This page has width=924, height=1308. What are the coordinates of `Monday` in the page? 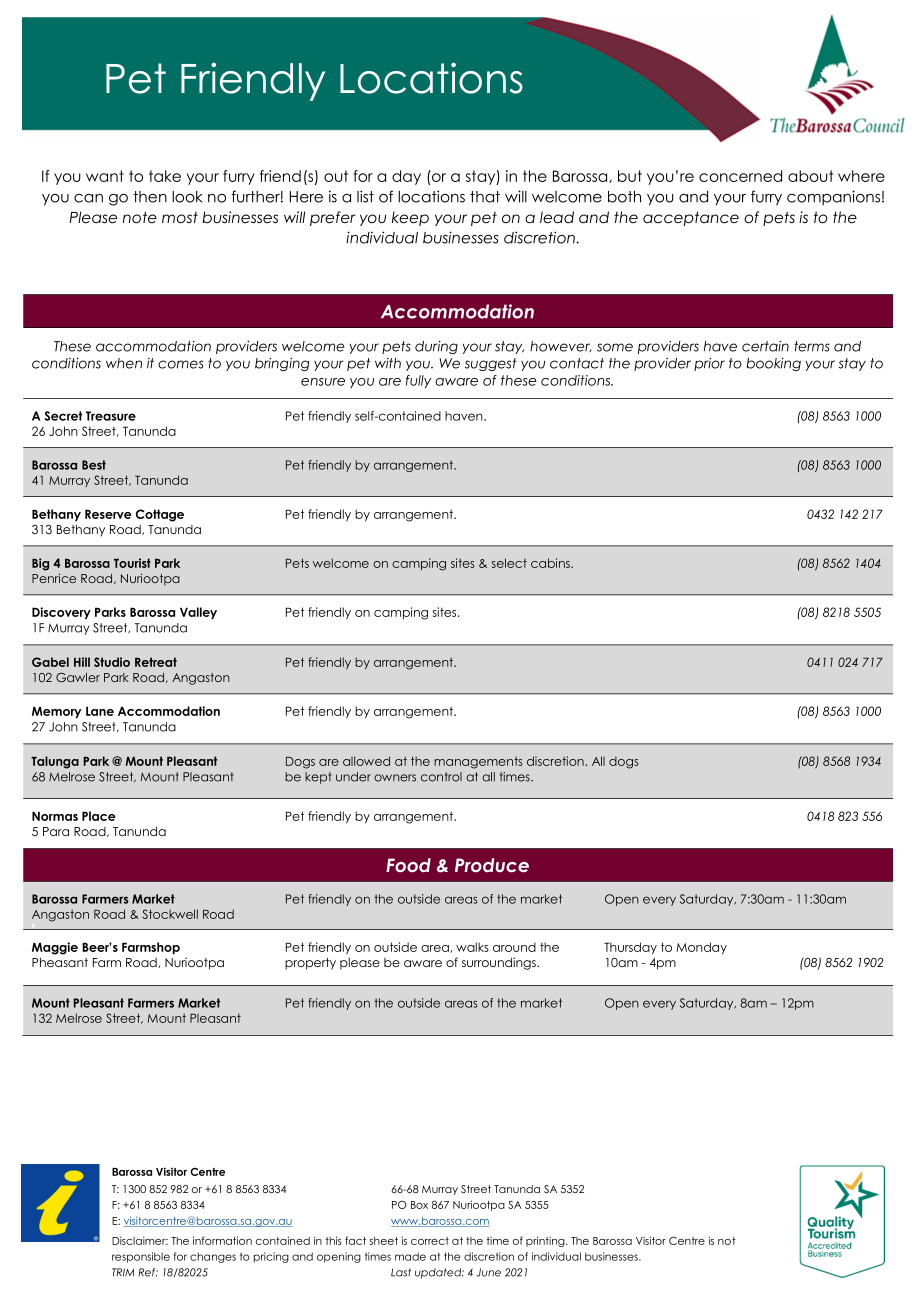 It's located at (701, 948).
